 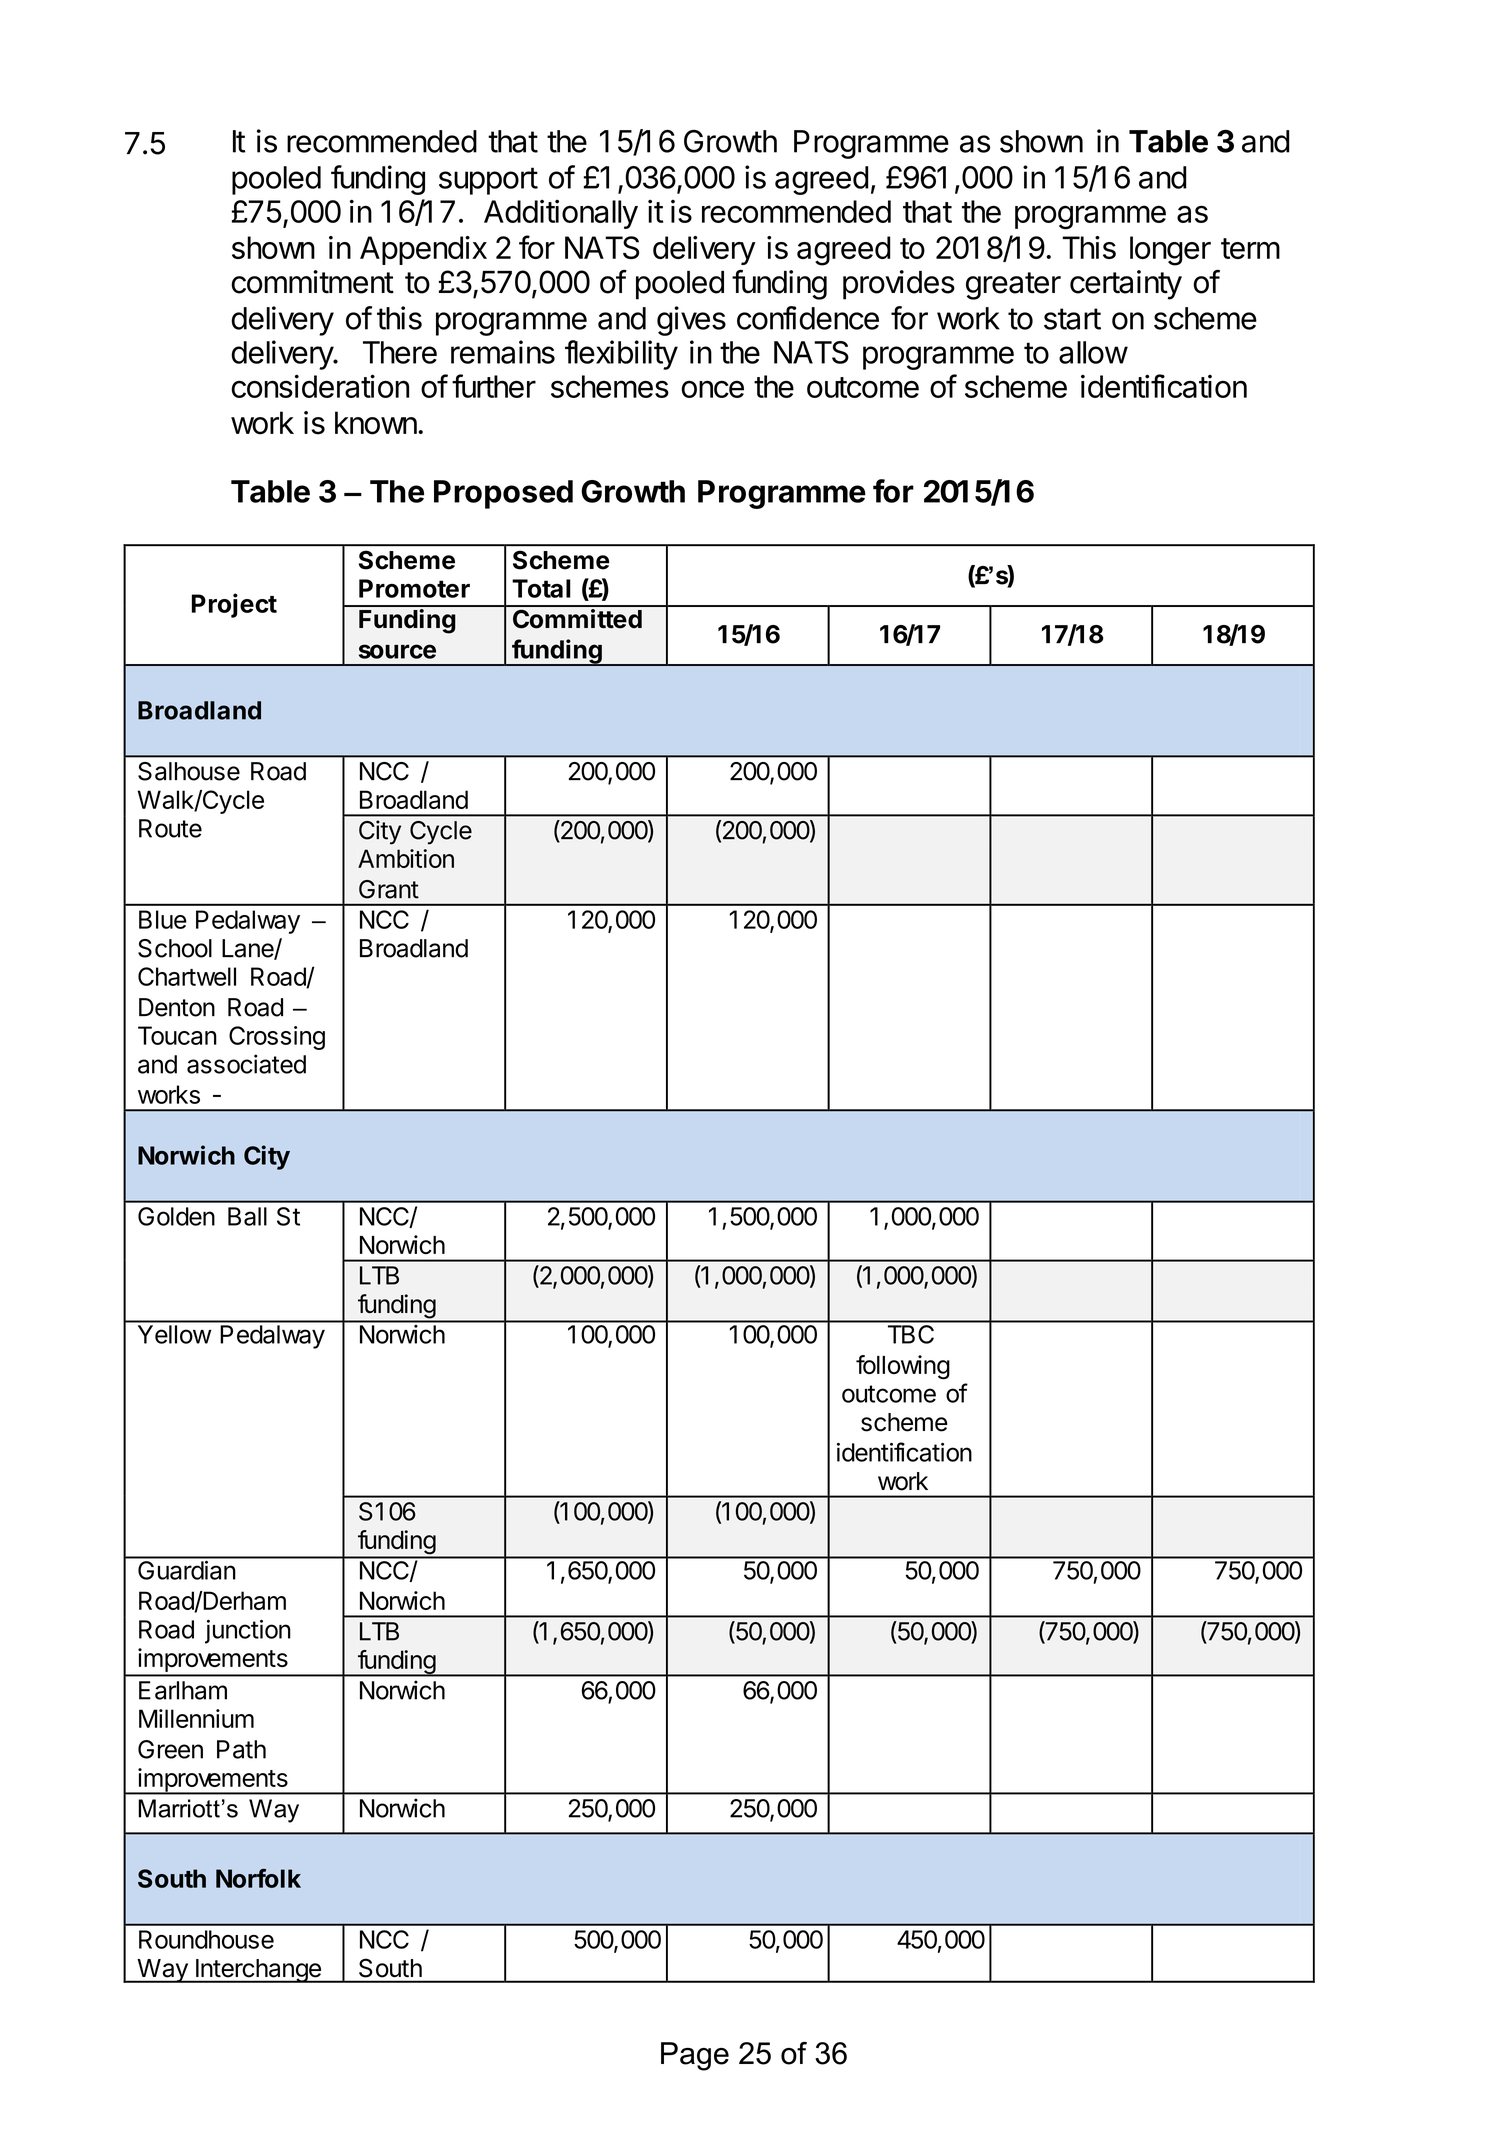 I want to click on Total, so click(x=541, y=588).
